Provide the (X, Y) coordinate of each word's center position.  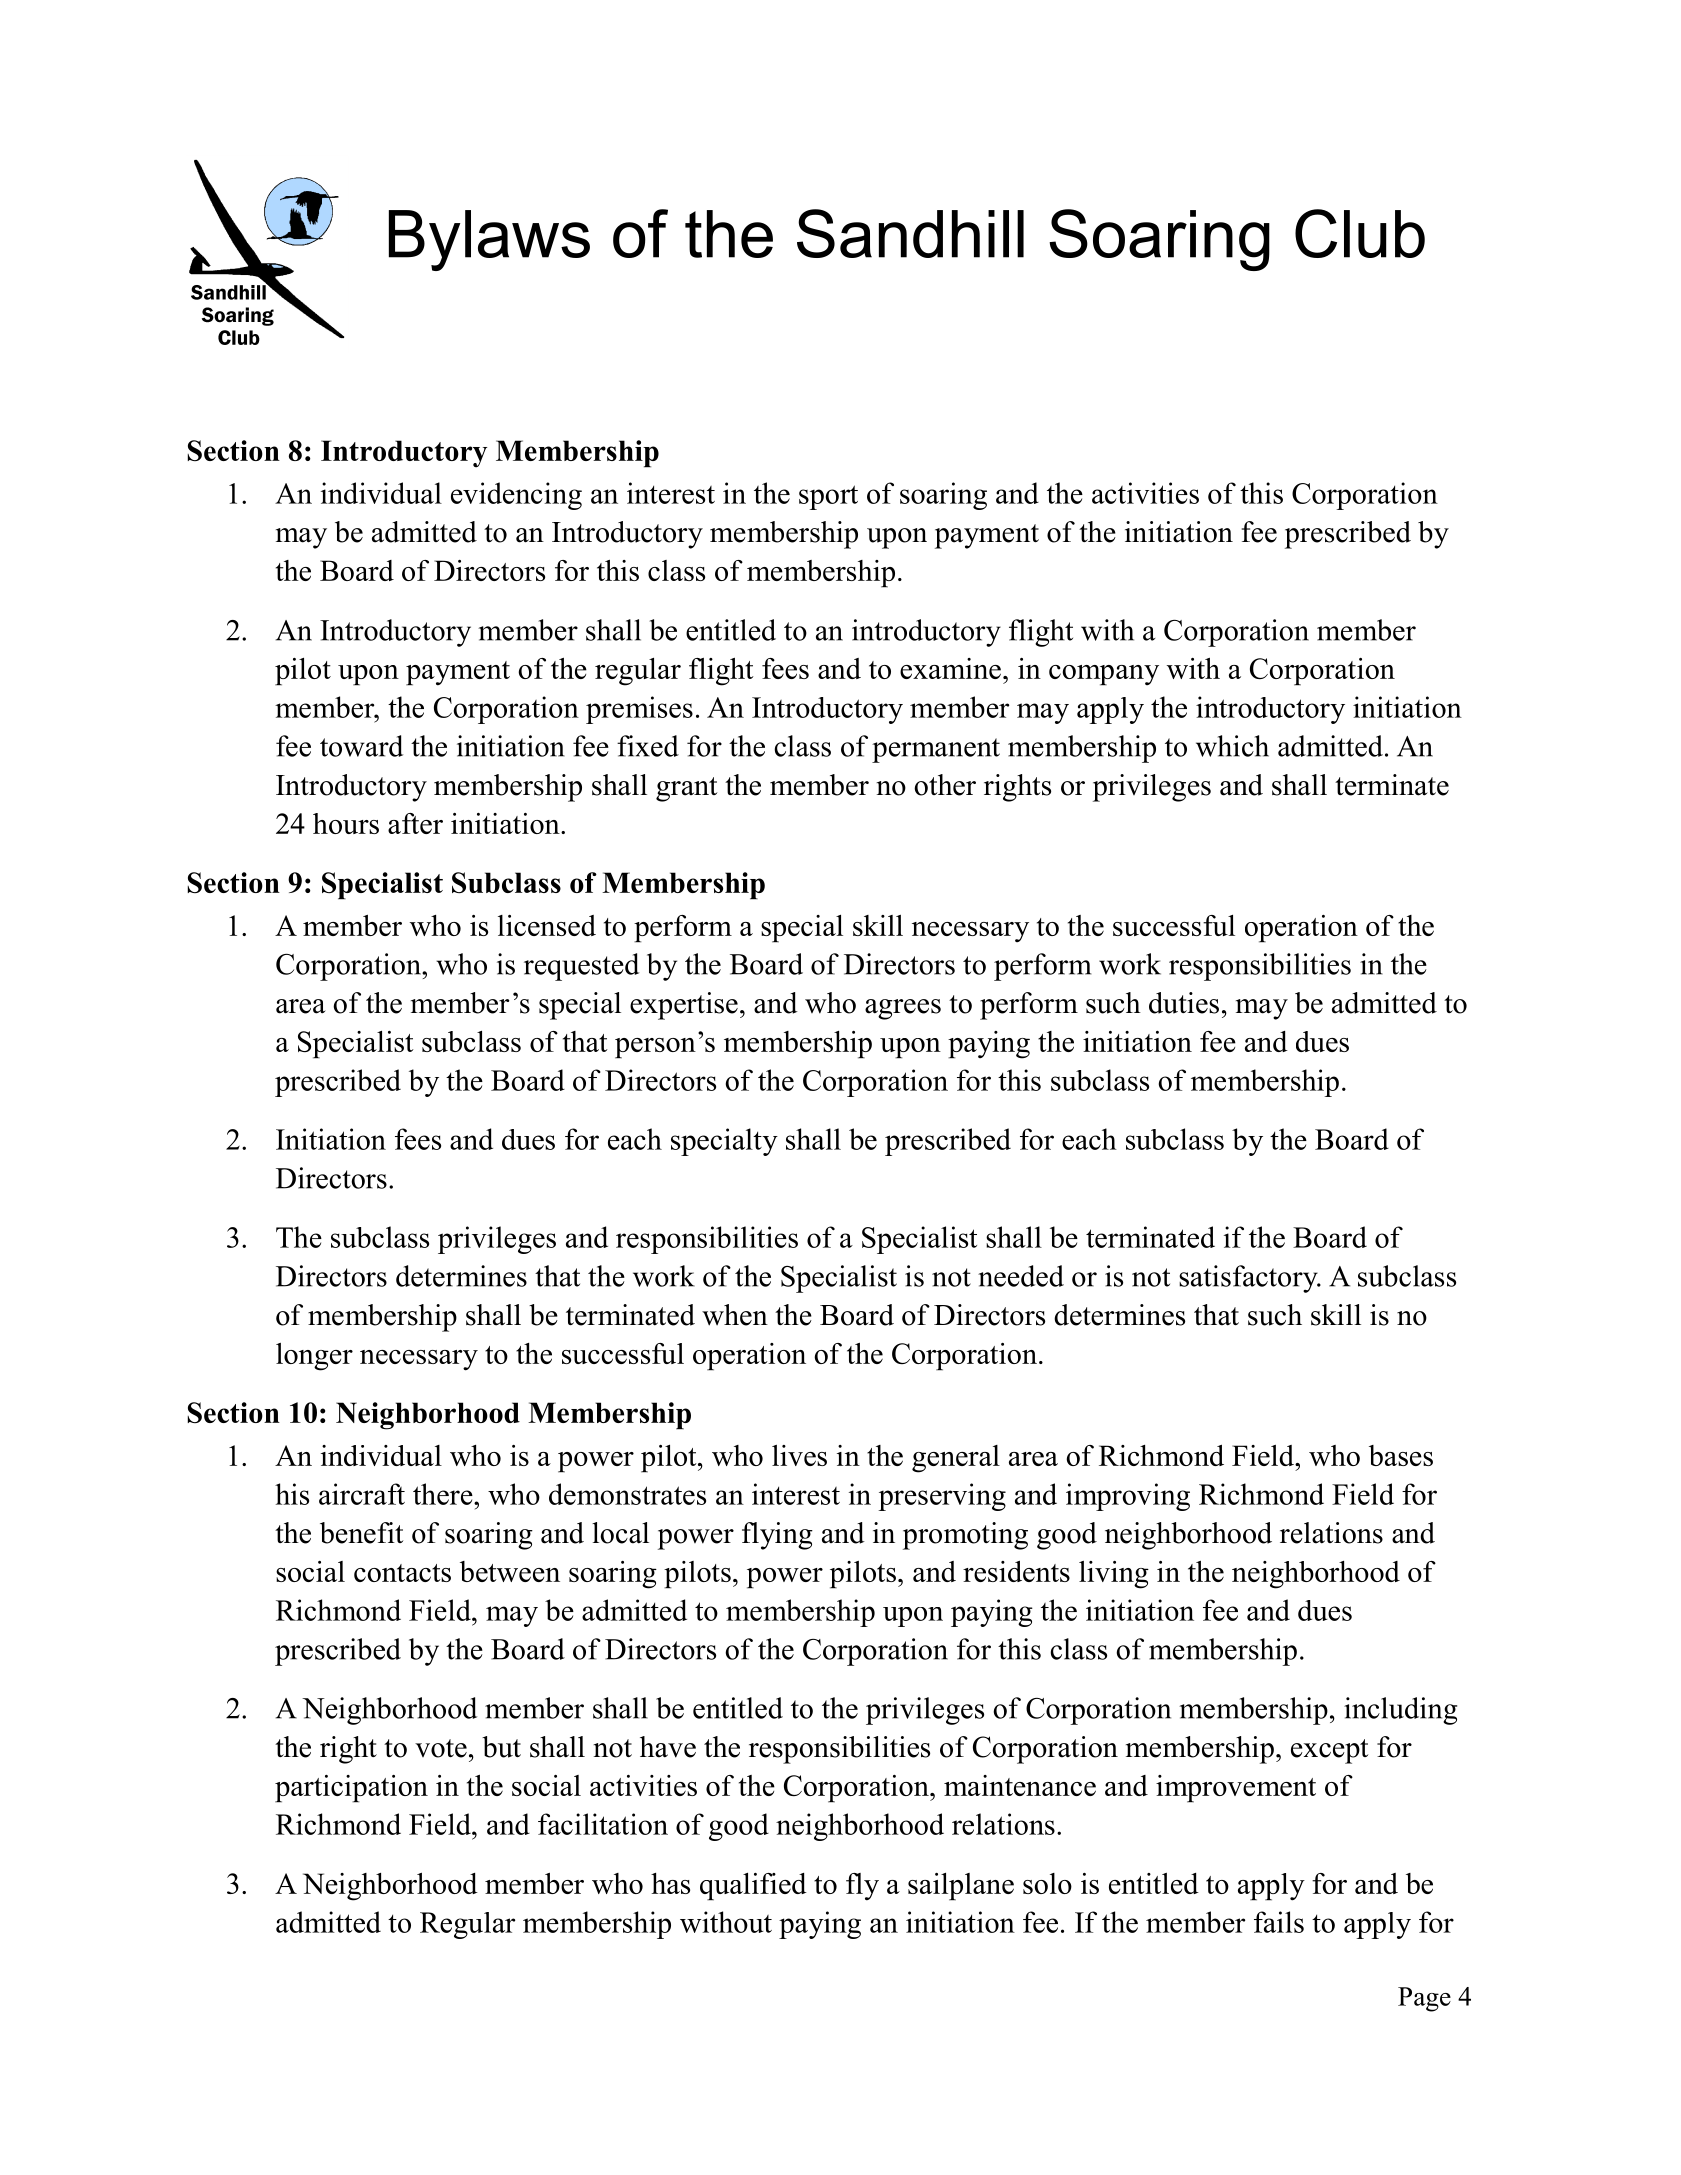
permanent (936, 750)
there (444, 1494)
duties (1184, 1003)
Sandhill (910, 233)
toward (361, 746)
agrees (903, 1009)
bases (1401, 1455)
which (1232, 746)
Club (1360, 233)
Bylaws (489, 240)
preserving (942, 1497)
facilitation (603, 1824)
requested (581, 967)
